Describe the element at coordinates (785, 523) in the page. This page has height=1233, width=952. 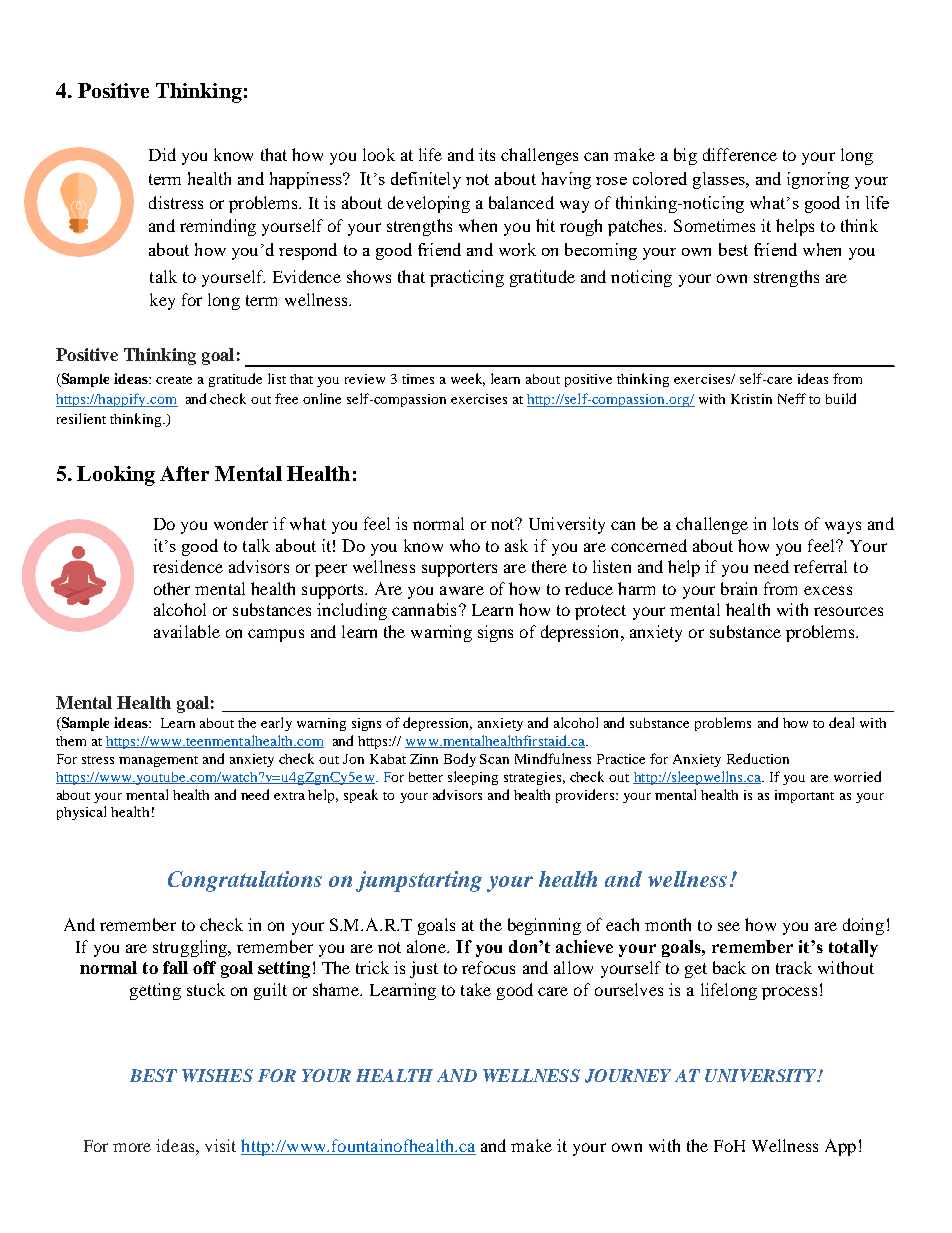
I see `lots` at that location.
